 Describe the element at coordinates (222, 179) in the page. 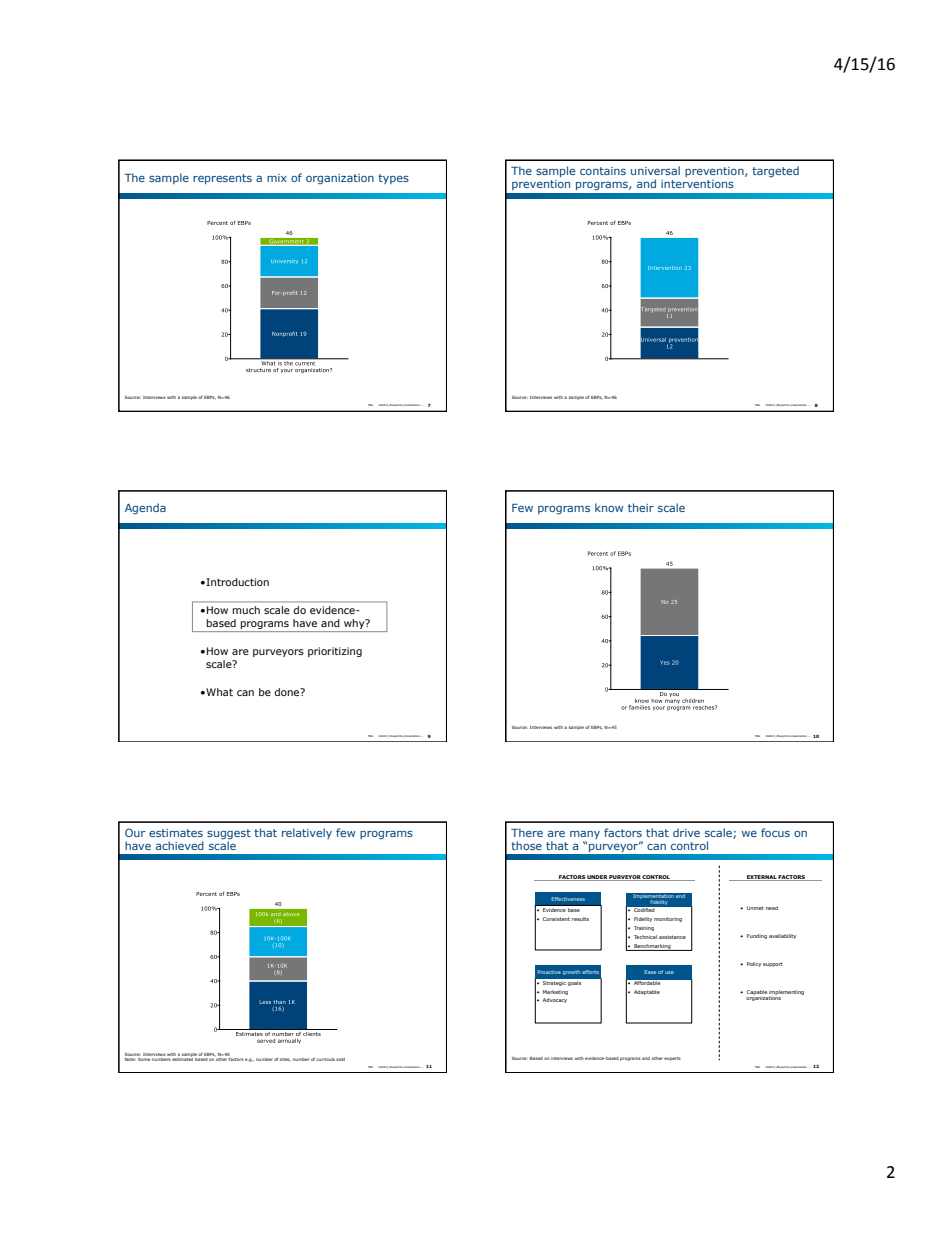

I see `represents` at that location.
